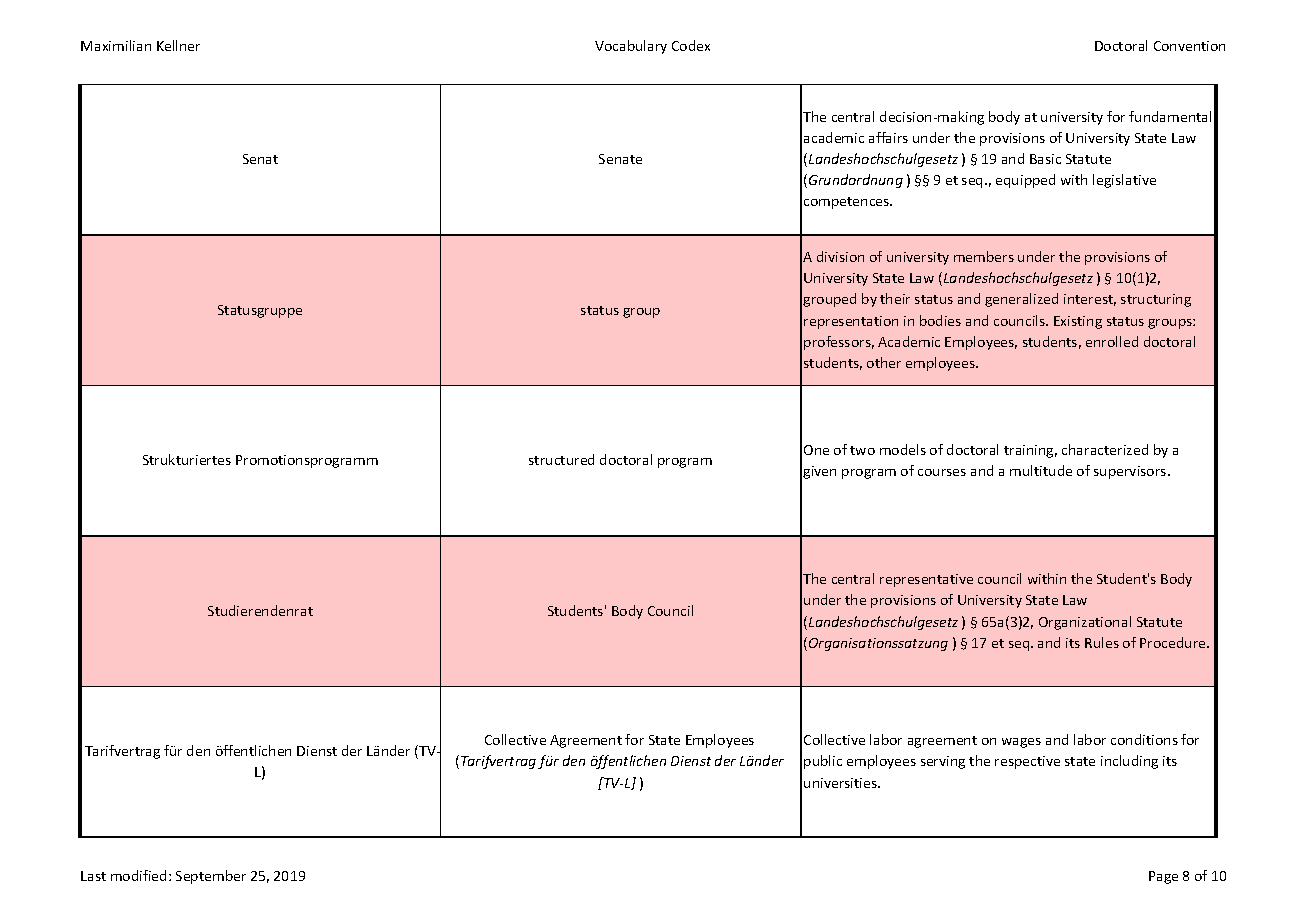  What do you see at coordinates (1163, 877) in the document?
I see `Page` at bounding box center [1163, 877].
